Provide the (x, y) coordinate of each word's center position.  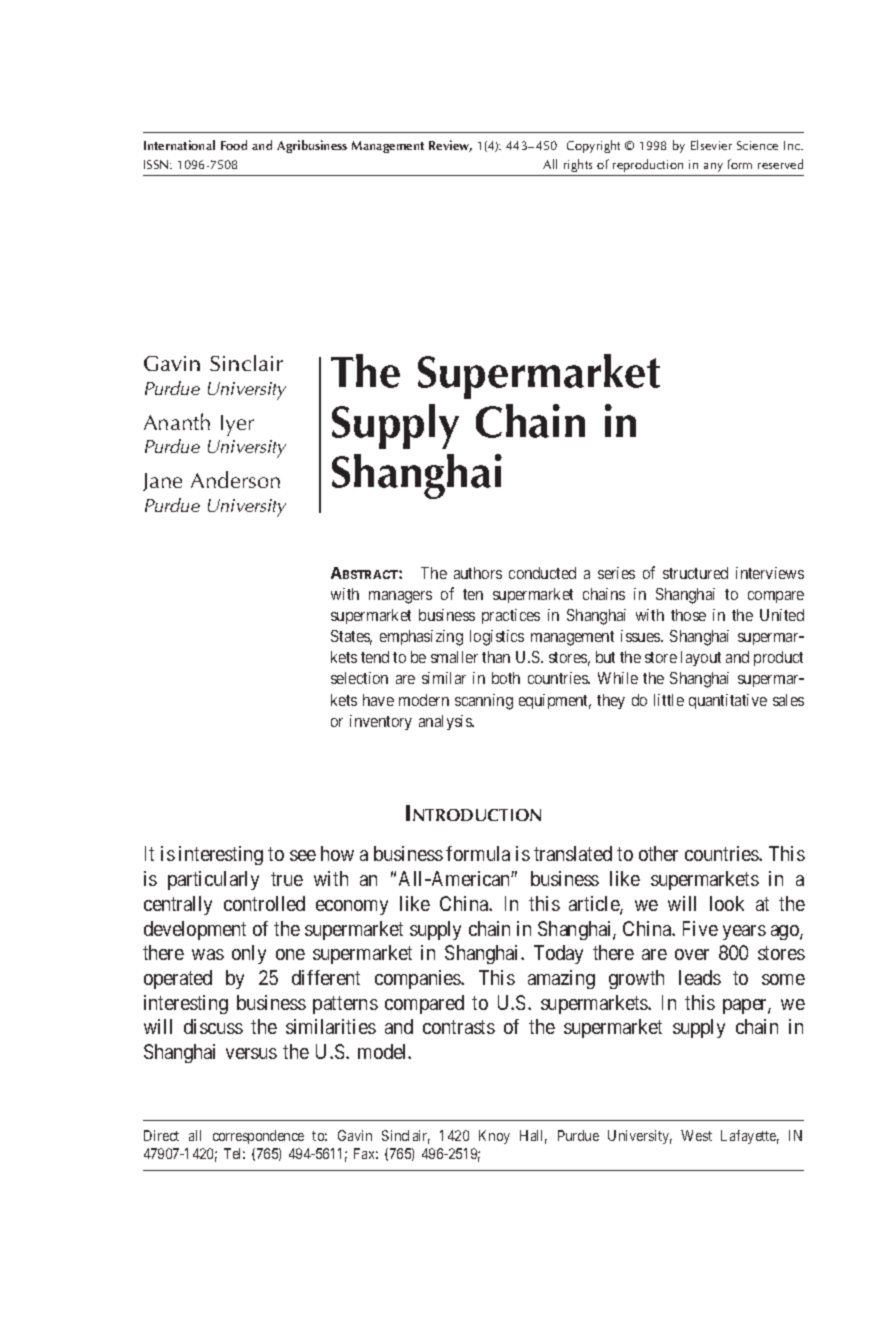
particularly (213, 880)
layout (701, 658)
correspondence (258, 1137)
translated (573, 853)
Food (234, 145)
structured (695, 573)
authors (478, 573)
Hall (533, 1137)
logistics (497, 638)
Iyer (237, 425)
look (727, 903)
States (351, 637)
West (696, 1135)
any (713, 167)
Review (450, 146)
